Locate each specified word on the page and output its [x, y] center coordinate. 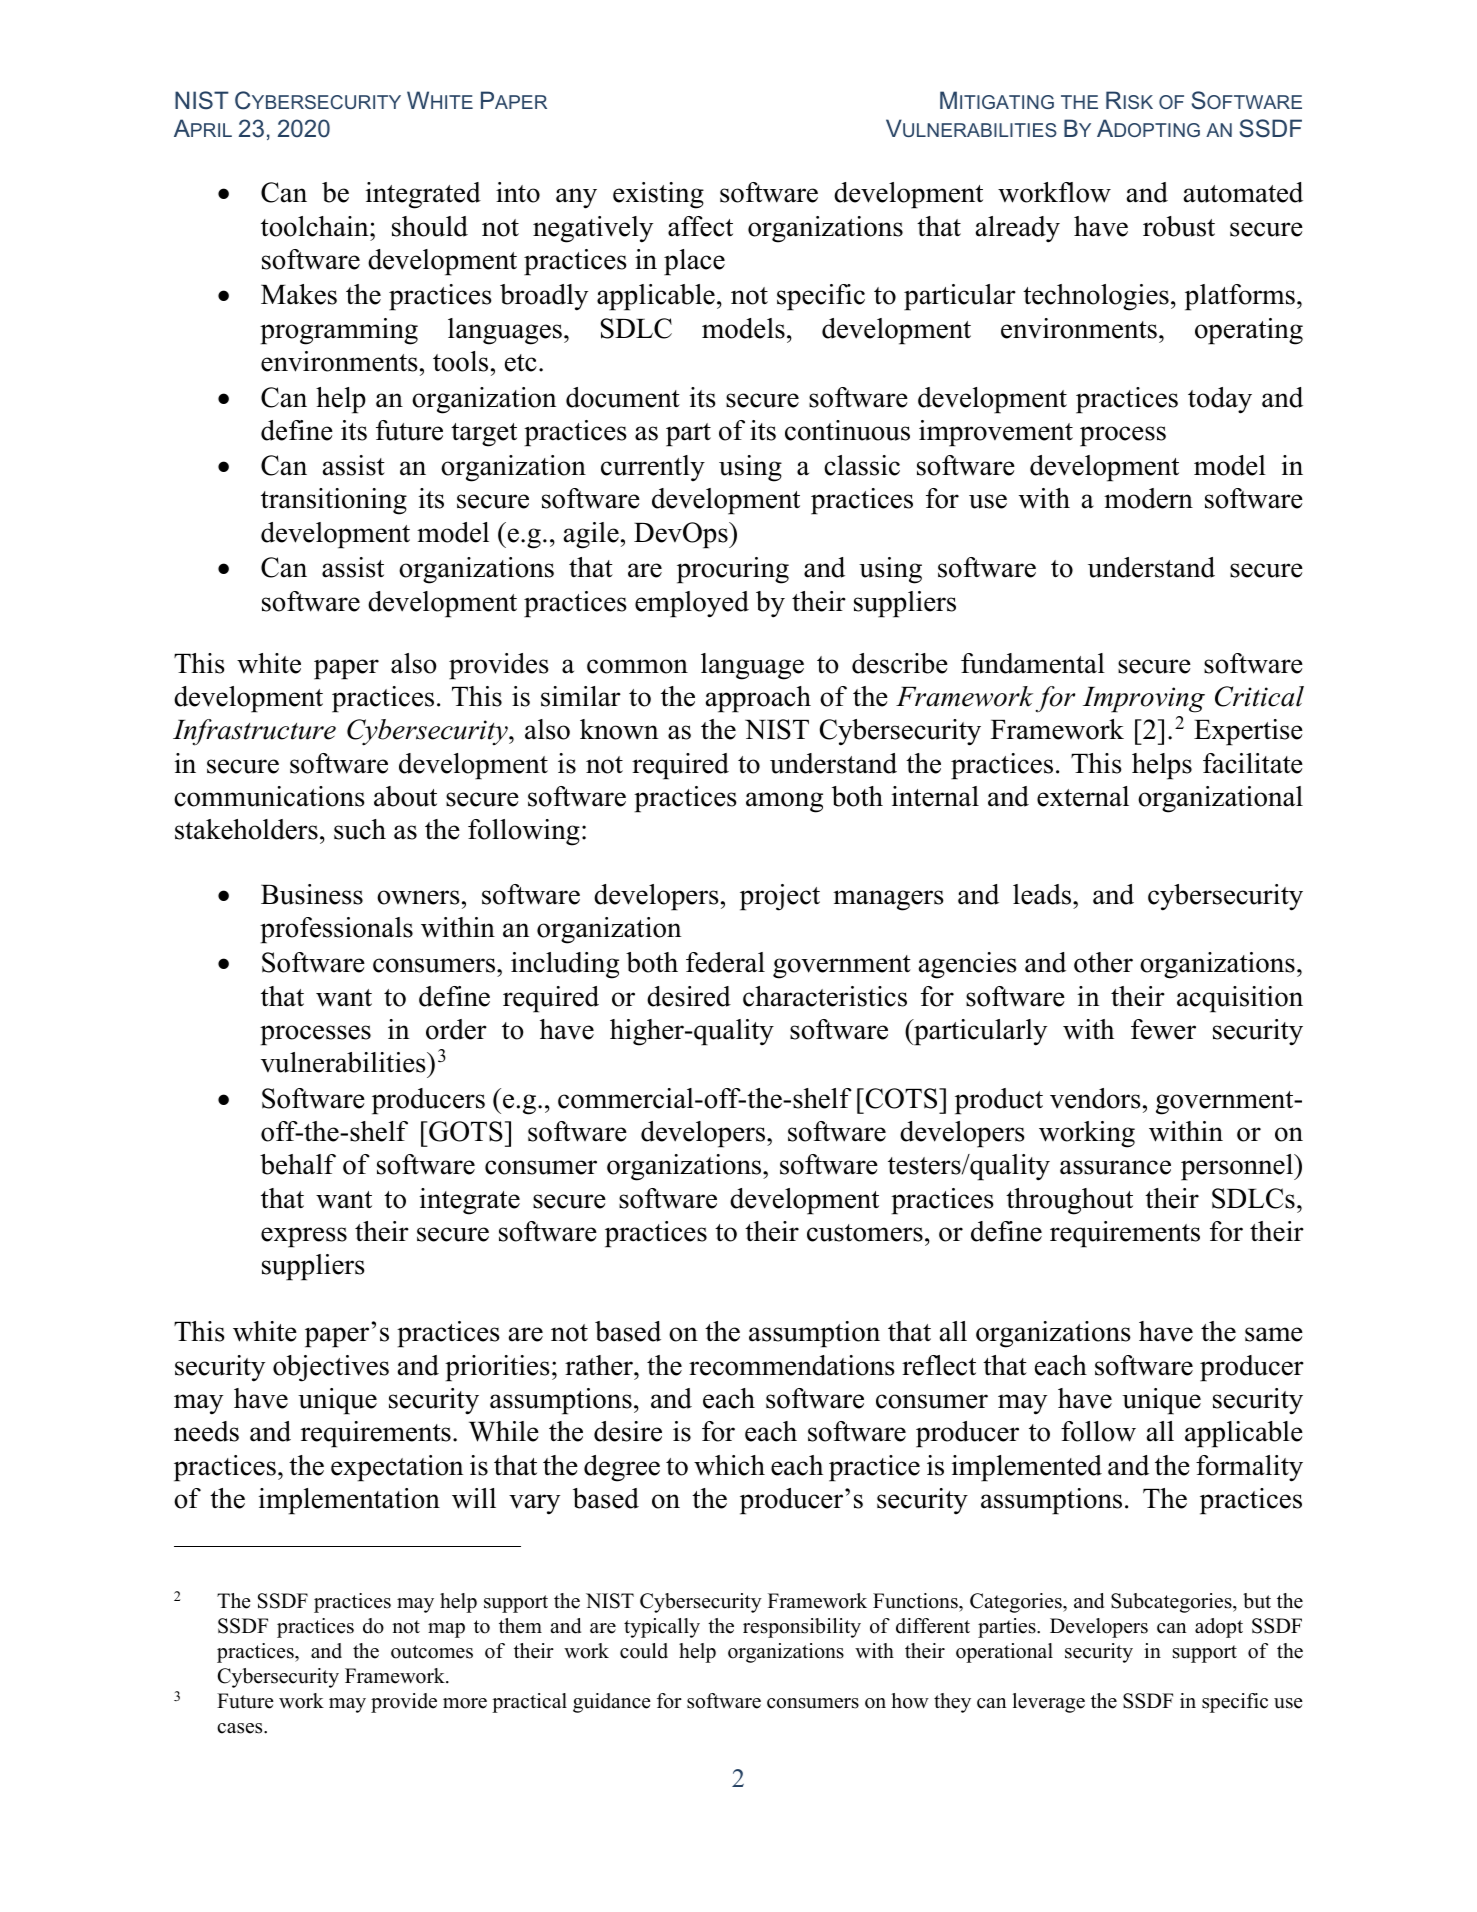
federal [725, 962]
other [1103, 962]
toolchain [316, 226]
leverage [1048, 1703]
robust [1179, 226]
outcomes [432, 1652]
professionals [336, 930]
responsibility [802, 1628]
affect [700, 226]
